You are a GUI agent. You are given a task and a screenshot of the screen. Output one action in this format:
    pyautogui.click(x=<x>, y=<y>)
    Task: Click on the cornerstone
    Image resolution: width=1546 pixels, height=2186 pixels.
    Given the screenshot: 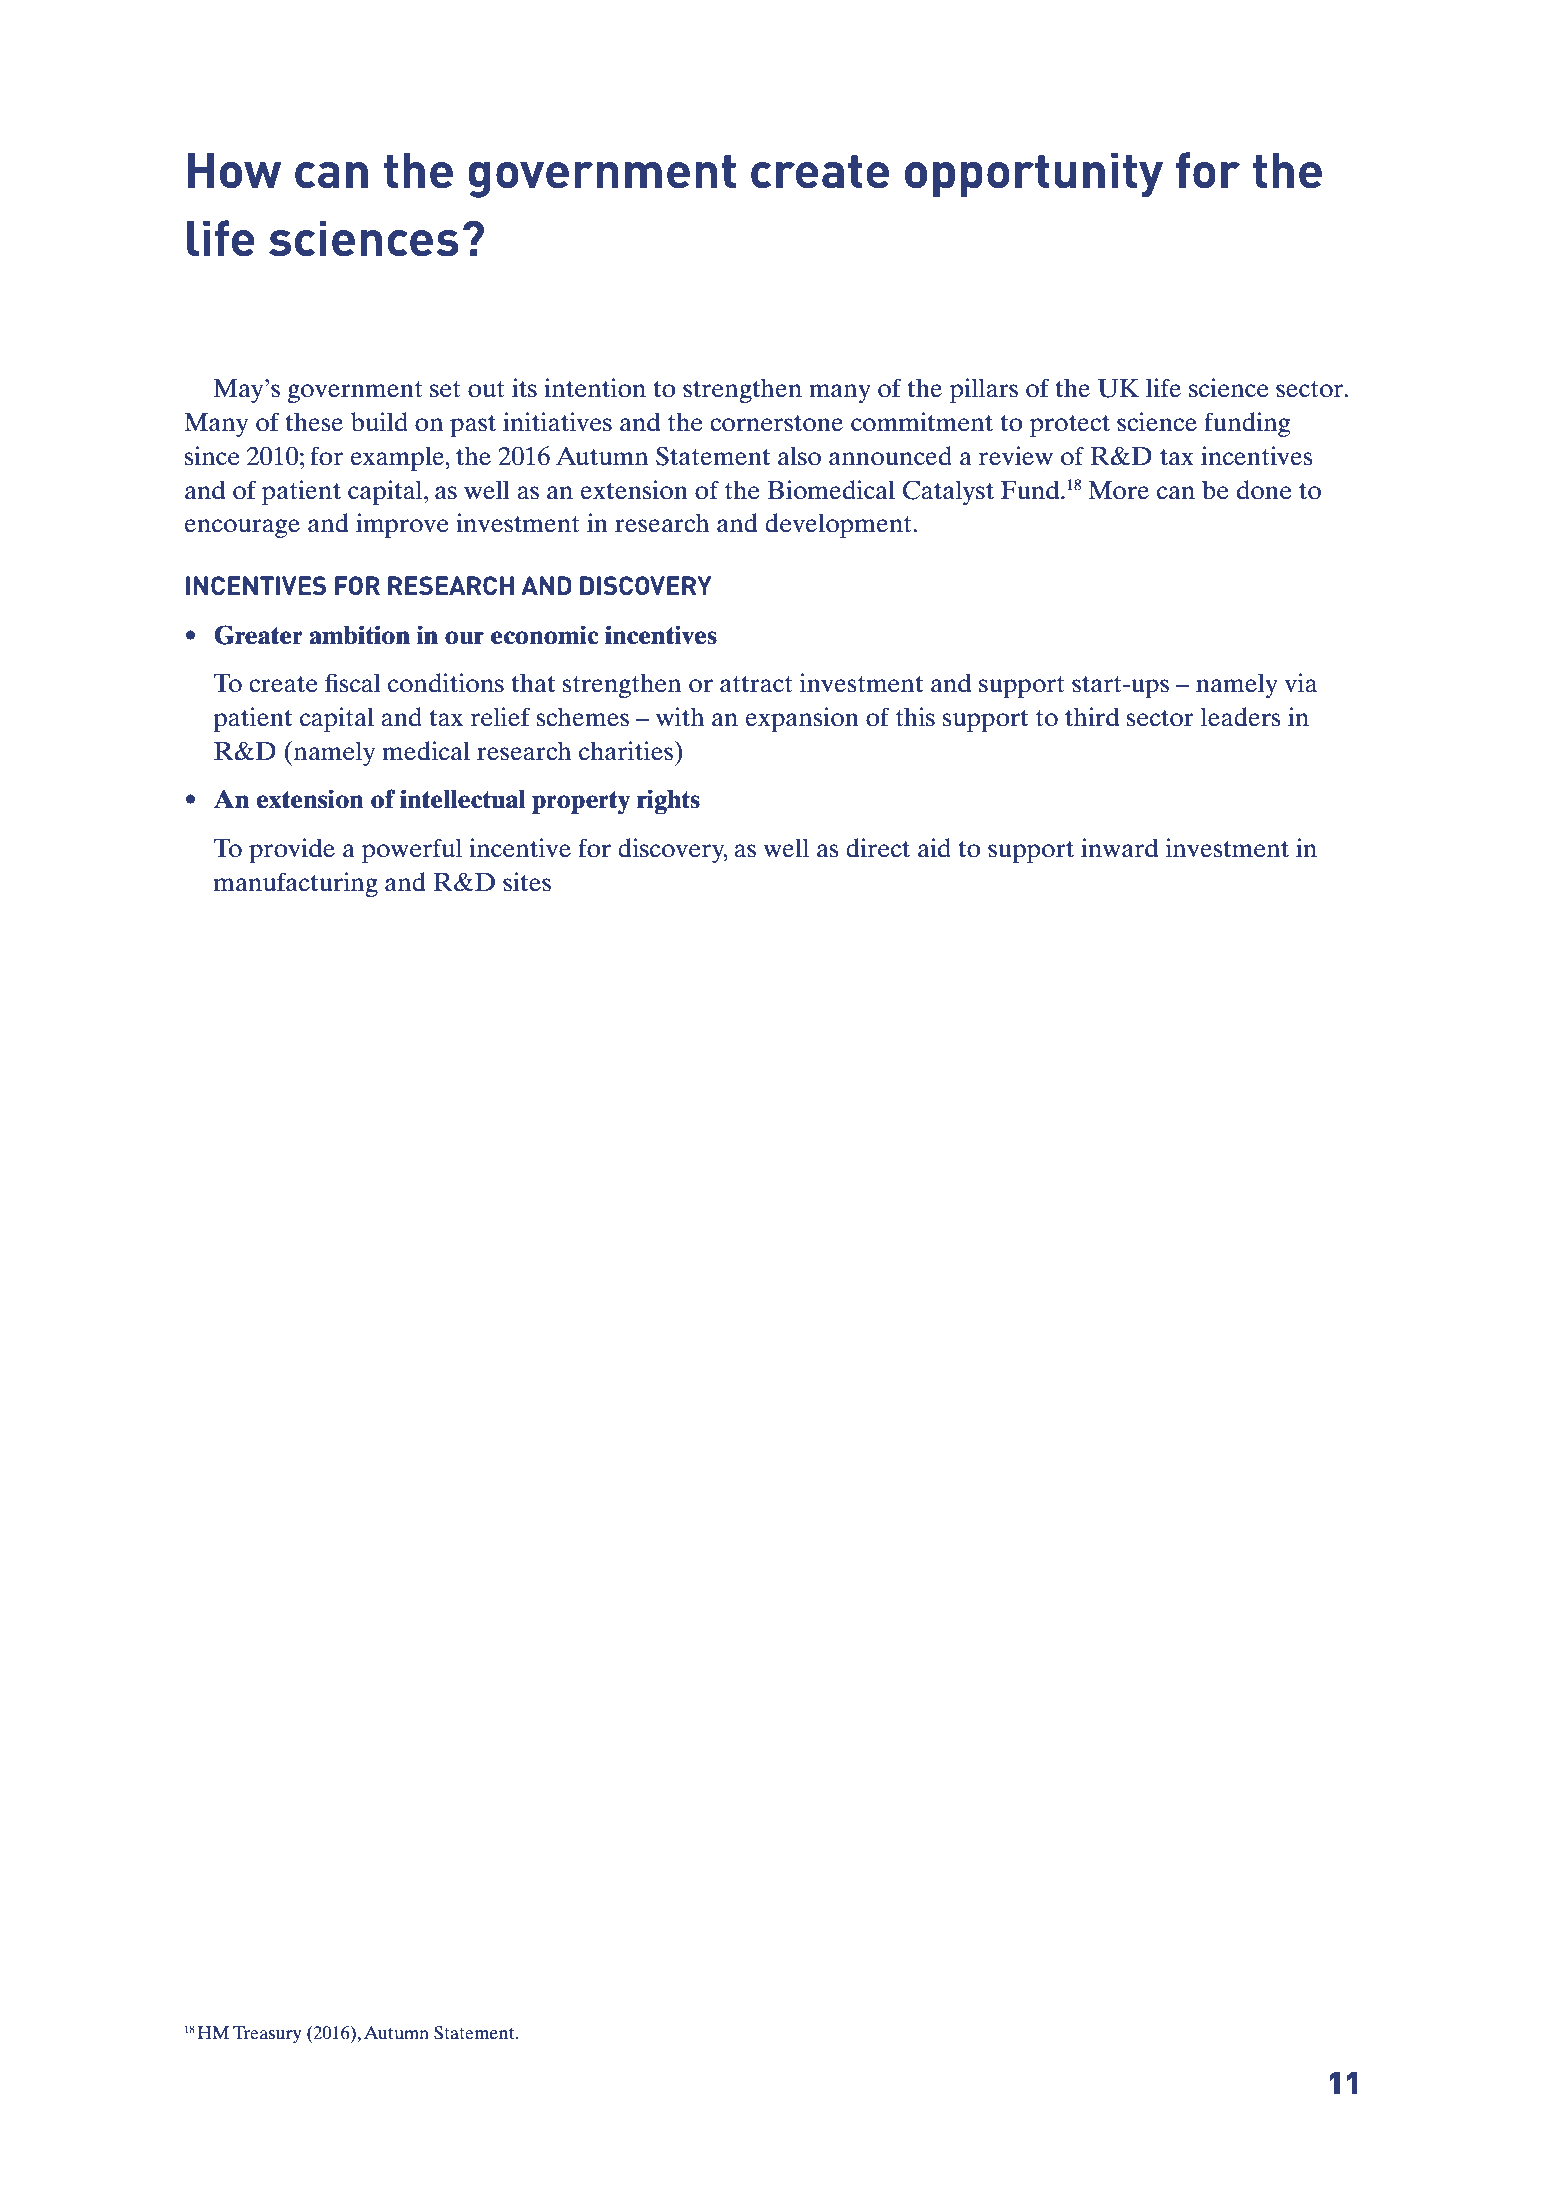 What is the action you would take?
    pyautogui.click(x=776, y=423)
